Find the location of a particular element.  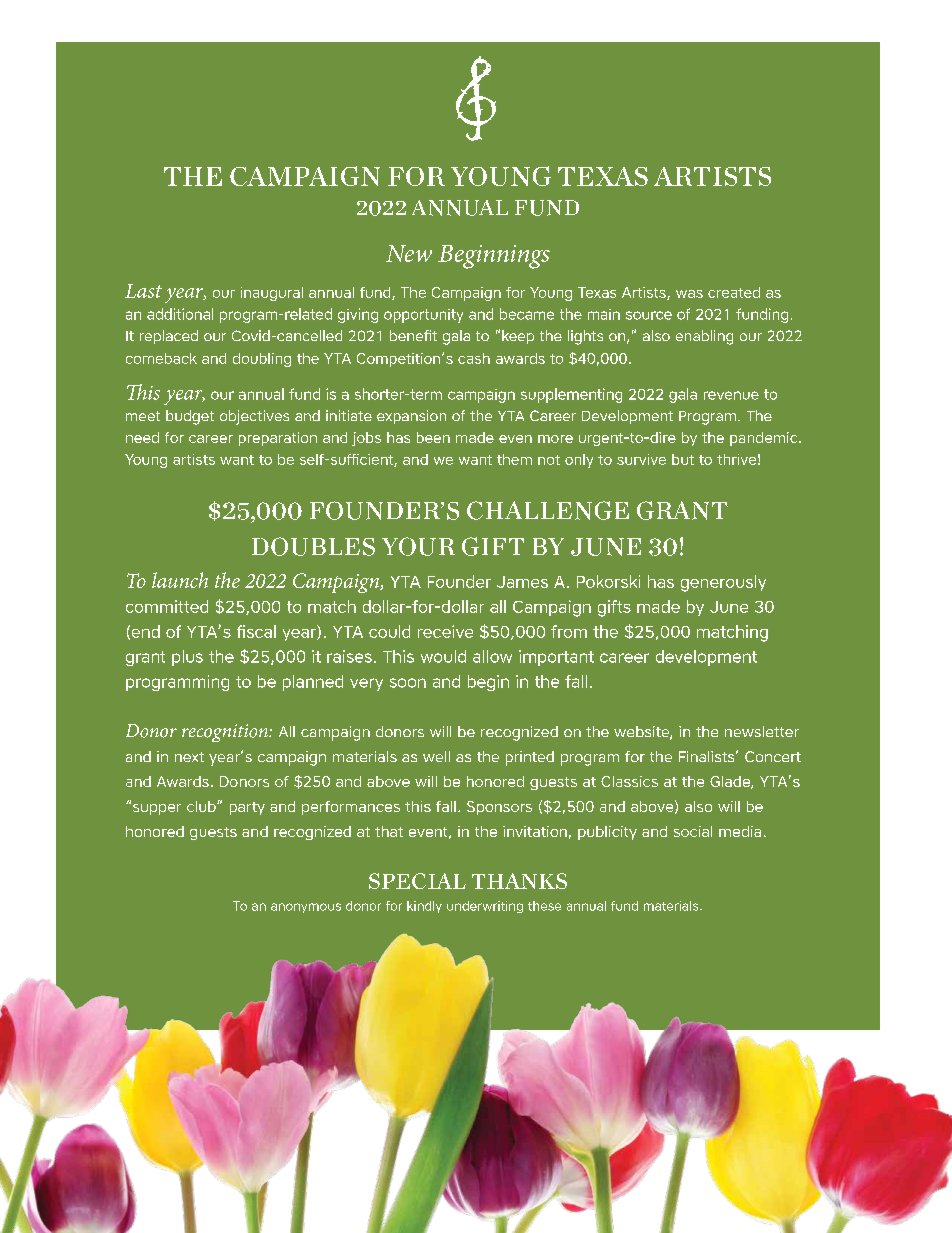

soon is located at coordinates (408, 683).
